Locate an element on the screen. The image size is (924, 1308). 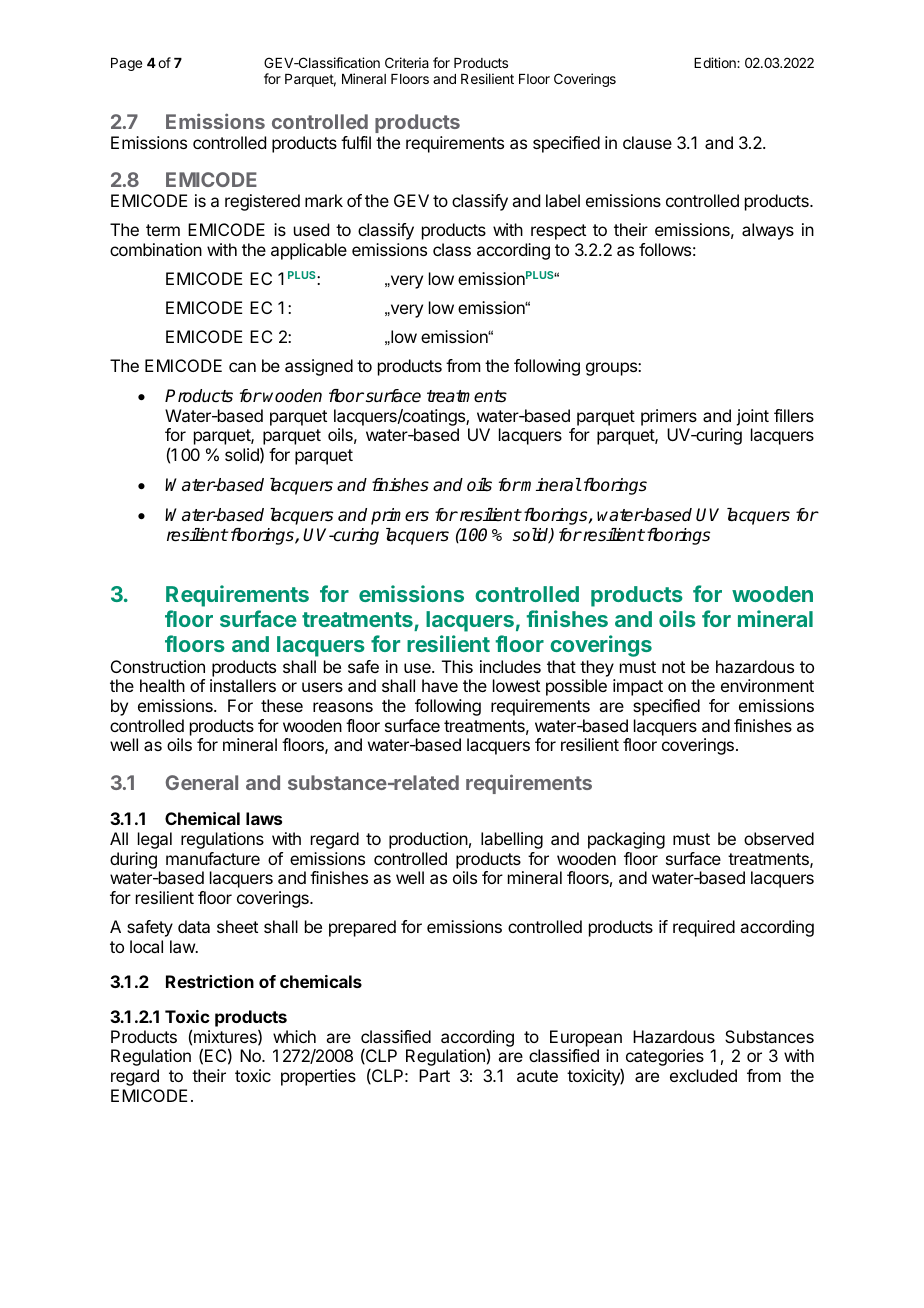
Criteria is located at coordinates (407, 62).
